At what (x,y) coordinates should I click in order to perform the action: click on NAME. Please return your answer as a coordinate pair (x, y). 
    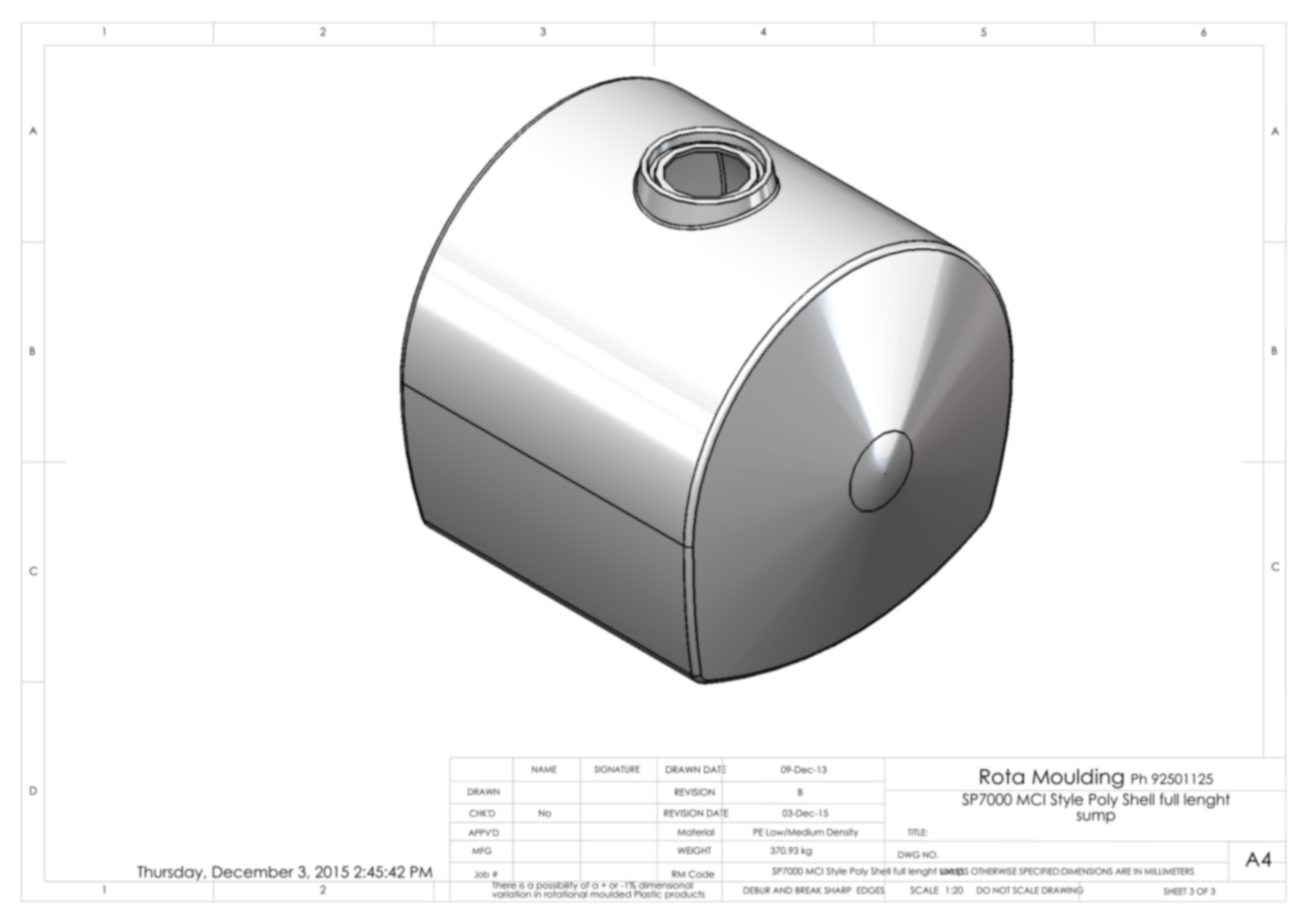
    Looking at the image, I should click on (544, 769).
